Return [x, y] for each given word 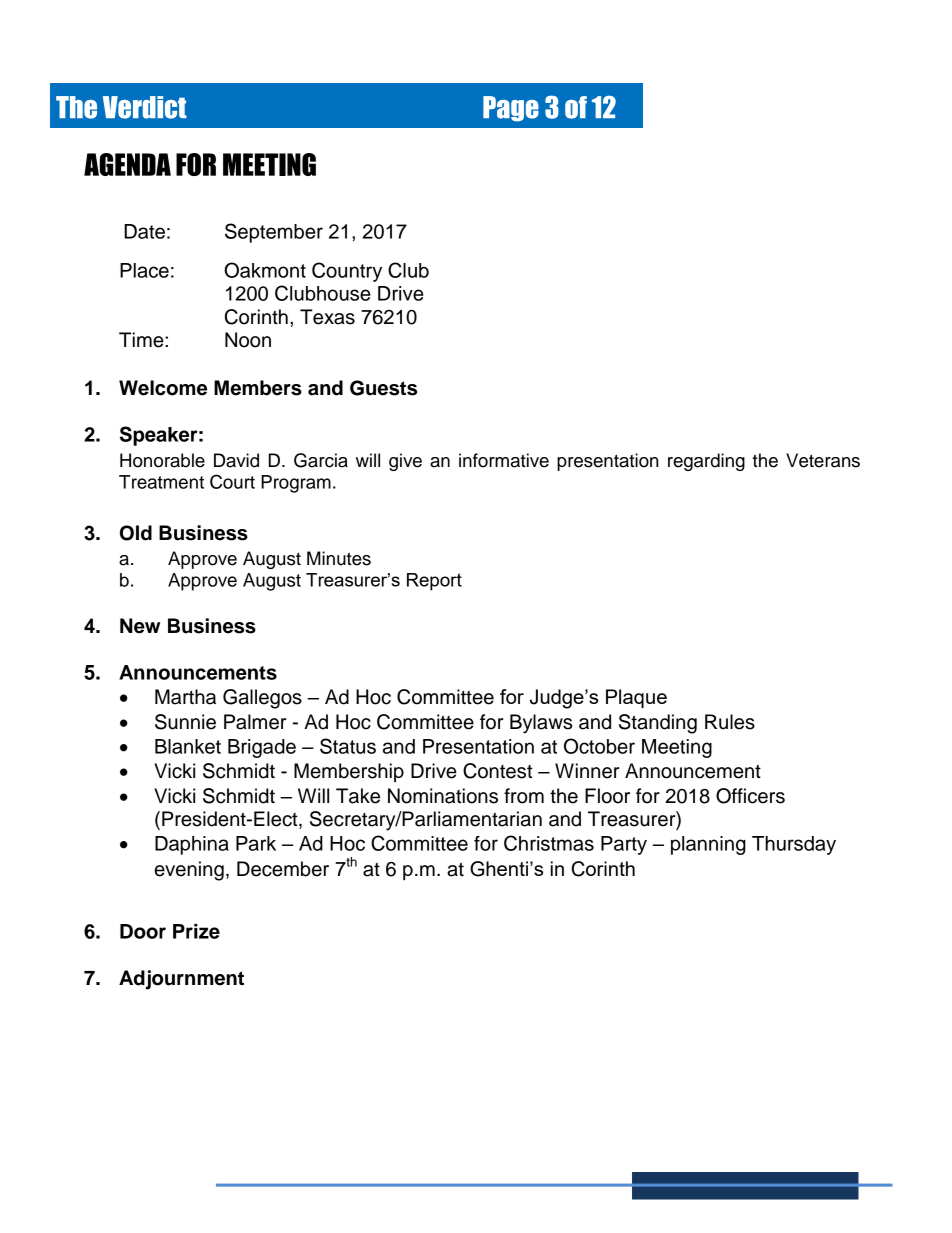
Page [511, 109]
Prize [196, 931]
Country [347, 272]
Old [136, 533]
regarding [706, 462]
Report [434, 582]
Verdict [145, 107]
